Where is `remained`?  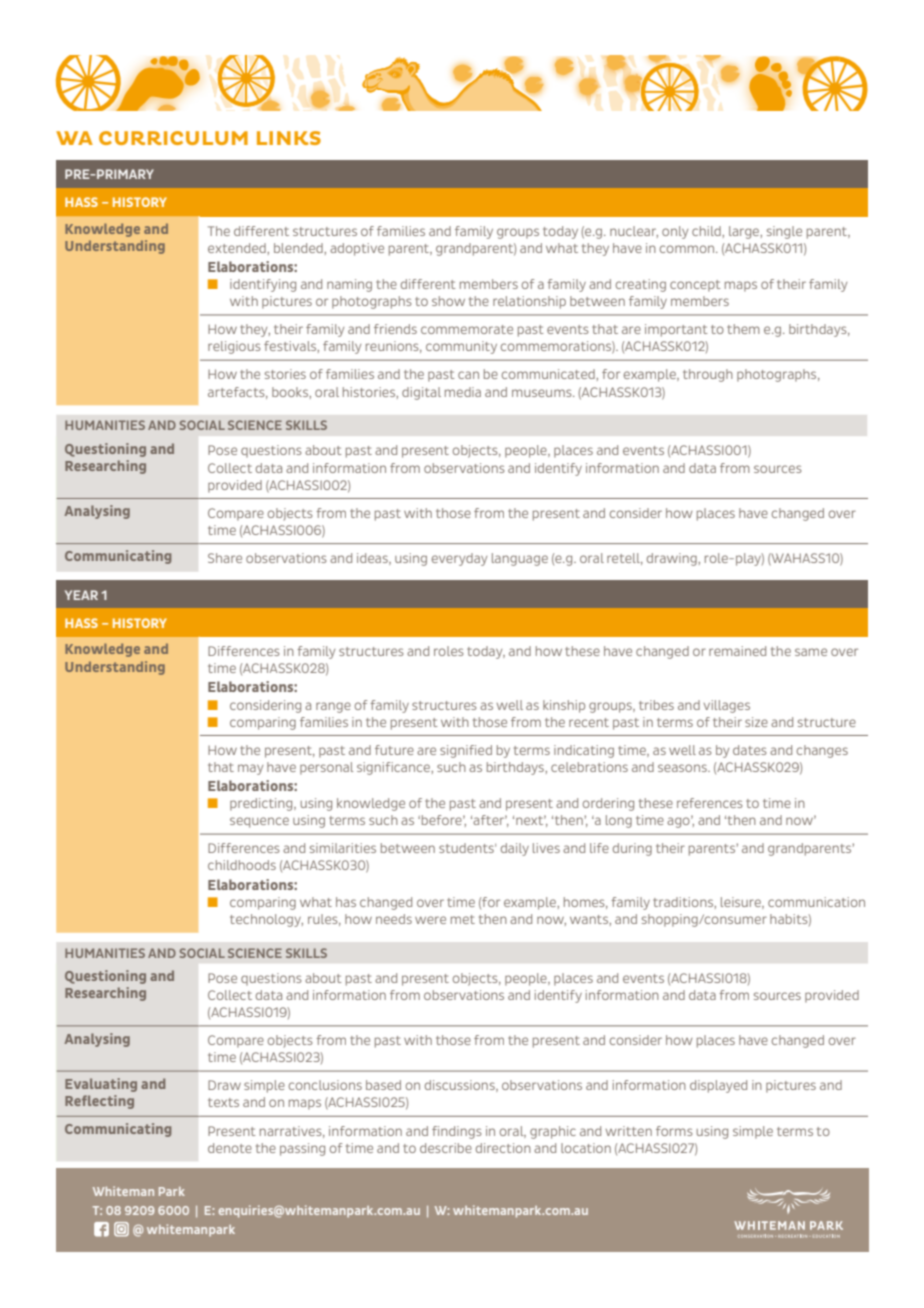 remained is located at coordinates (737, 651).
